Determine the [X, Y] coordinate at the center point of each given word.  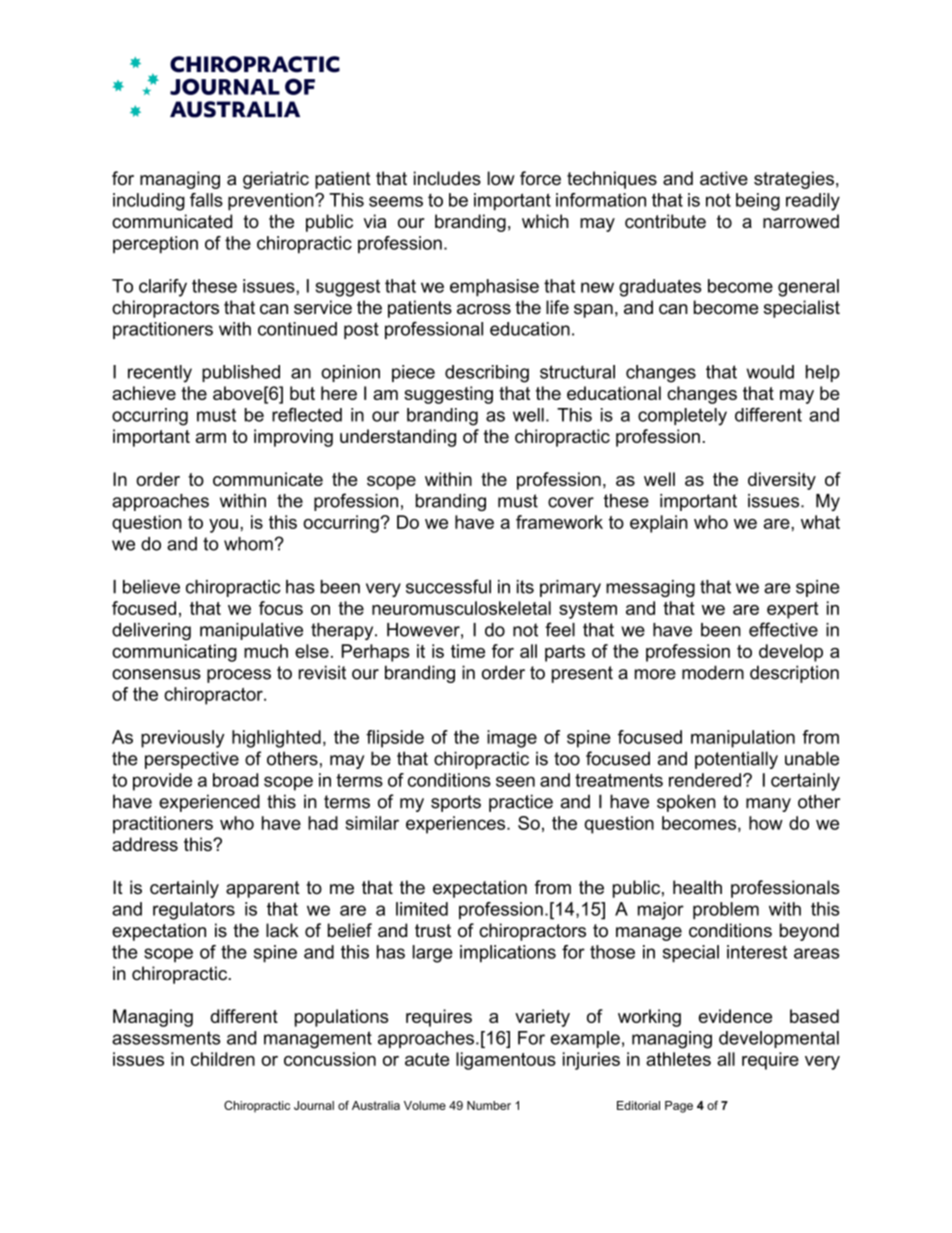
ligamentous [506, 1061]
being [758, 202]
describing [487, 374]
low [501, 178]
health [697, 887]
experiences [457, 825]
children [223, 1059]
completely [682, 417]
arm [211, 438]
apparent [263, 889]
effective [783, 629]
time [468, 651]
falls [206, 200]
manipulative [251, 631]
